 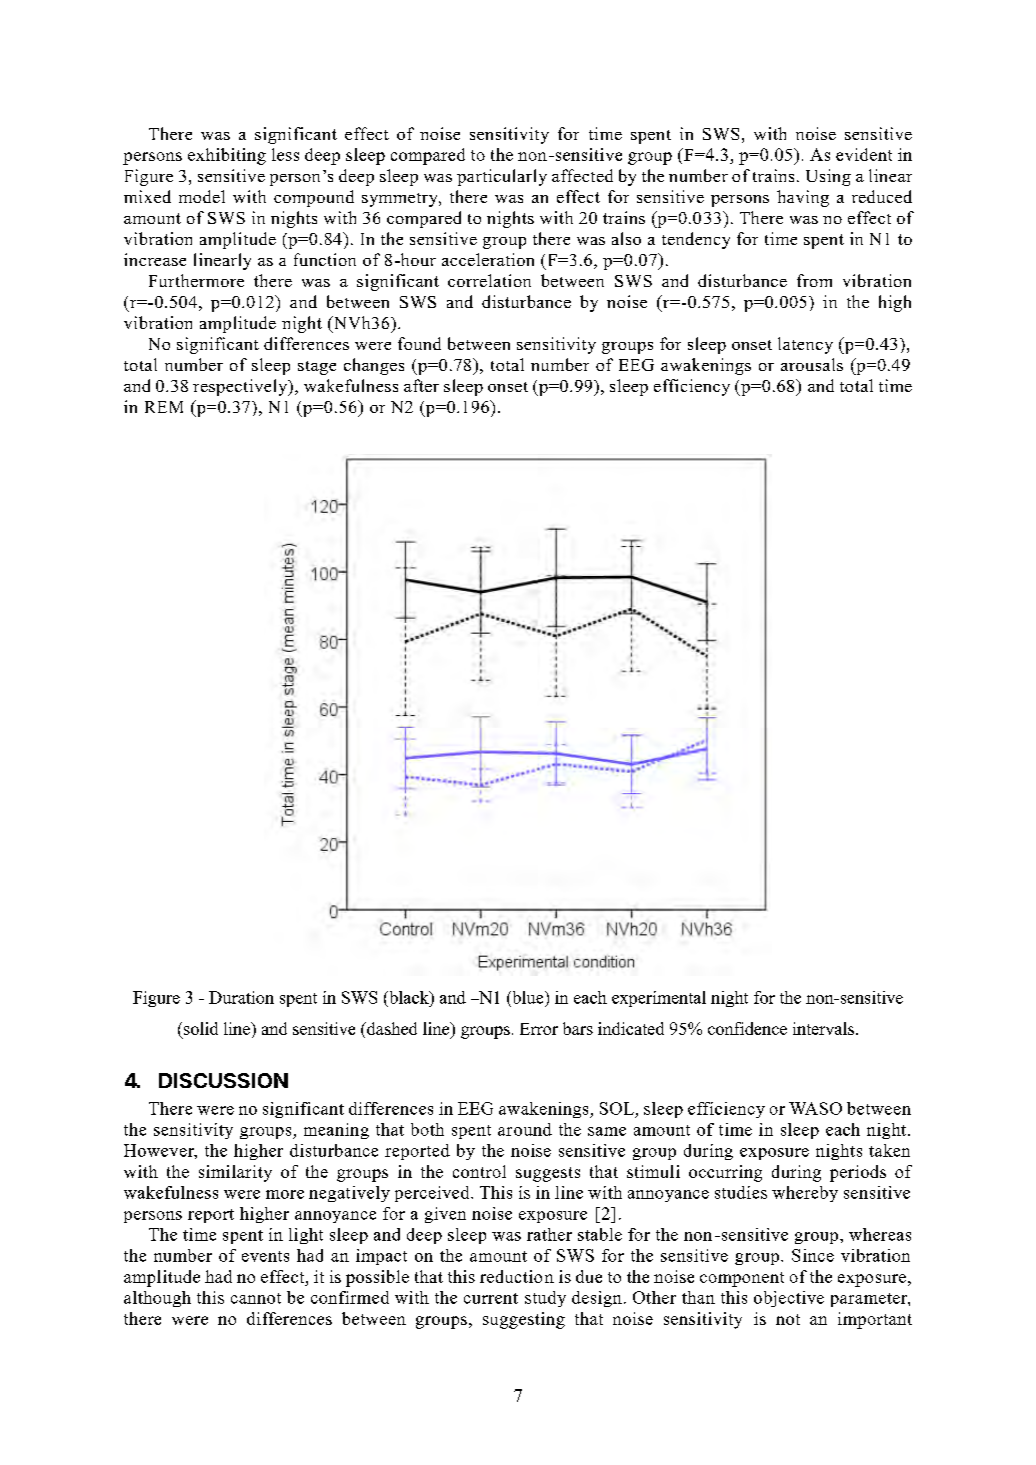 What do you see at coordinates (803, 198) in the screenshot?
I see `having` at bounding box center [803, 198].
